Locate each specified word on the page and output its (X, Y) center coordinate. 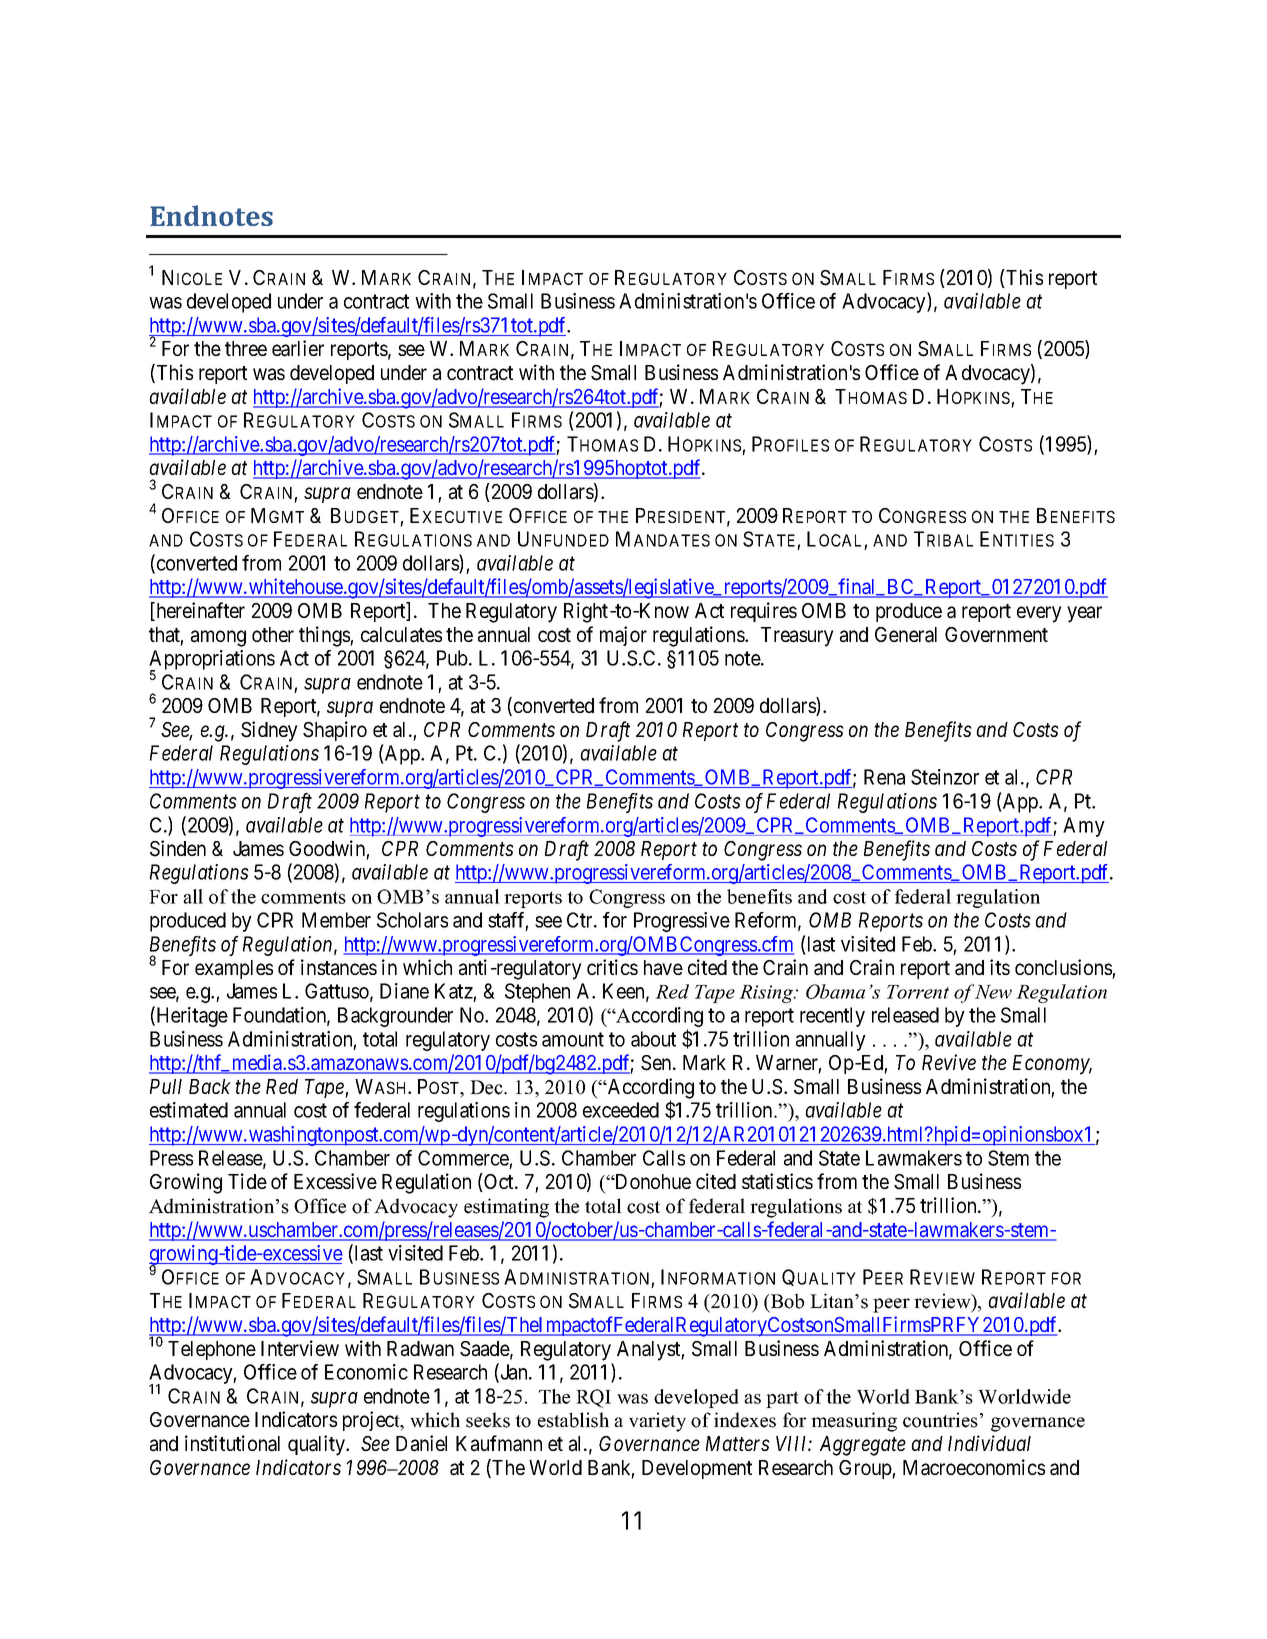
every (1039, 614)
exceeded (621, 1110)
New (993, 992)
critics (612, 967)
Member (336, 920)
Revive (949, 1062)
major (623, 636)
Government (996, 634)
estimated (189, 1110)
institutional (232, 1443)
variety (657, 1422)
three (246, 348)
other (273, 634)
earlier (298, 348)
